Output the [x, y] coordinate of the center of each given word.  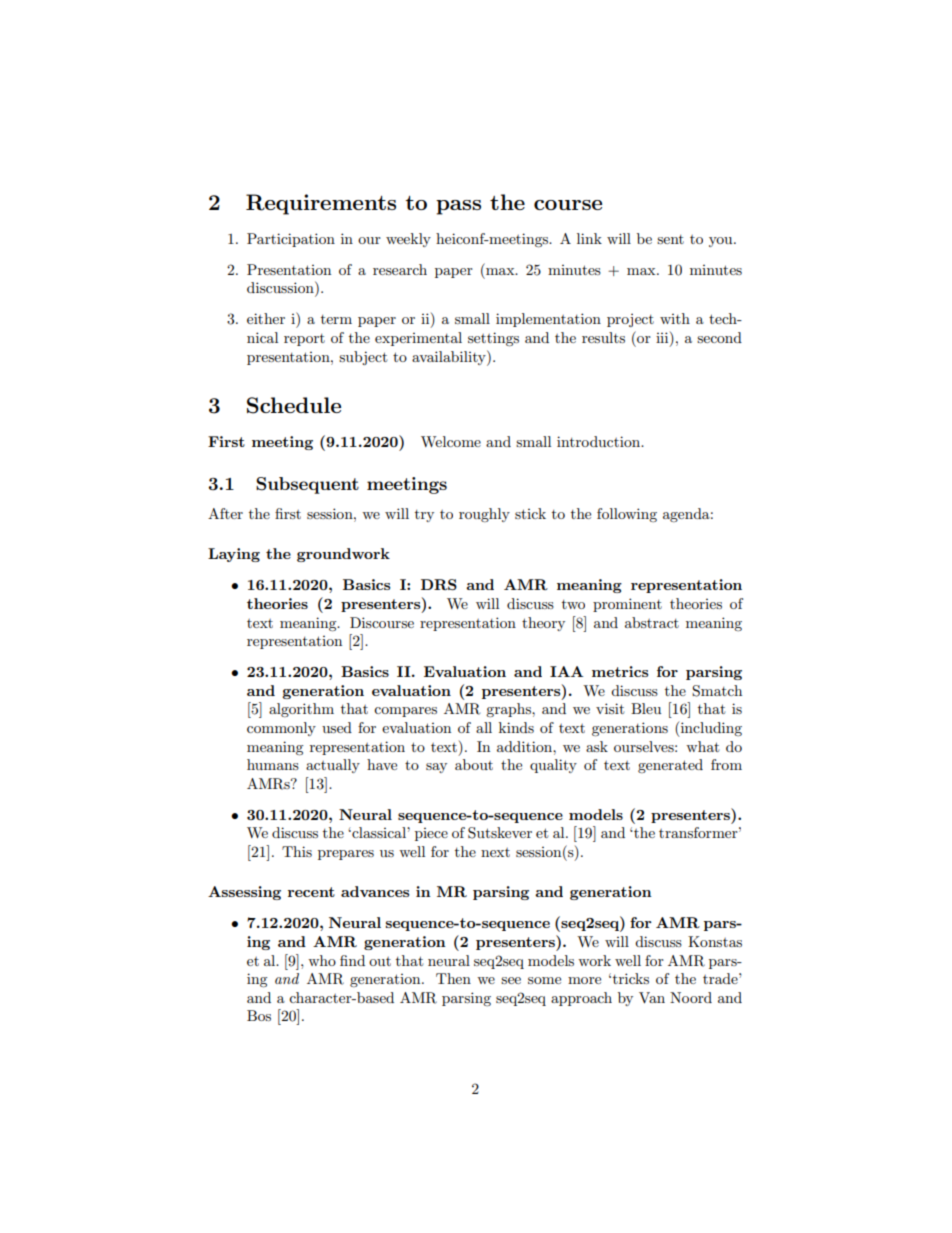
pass [458, 207]
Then [453, 978]
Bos [259, 1015]
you [722, 242]
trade [721, 978]
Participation [291, 240]
